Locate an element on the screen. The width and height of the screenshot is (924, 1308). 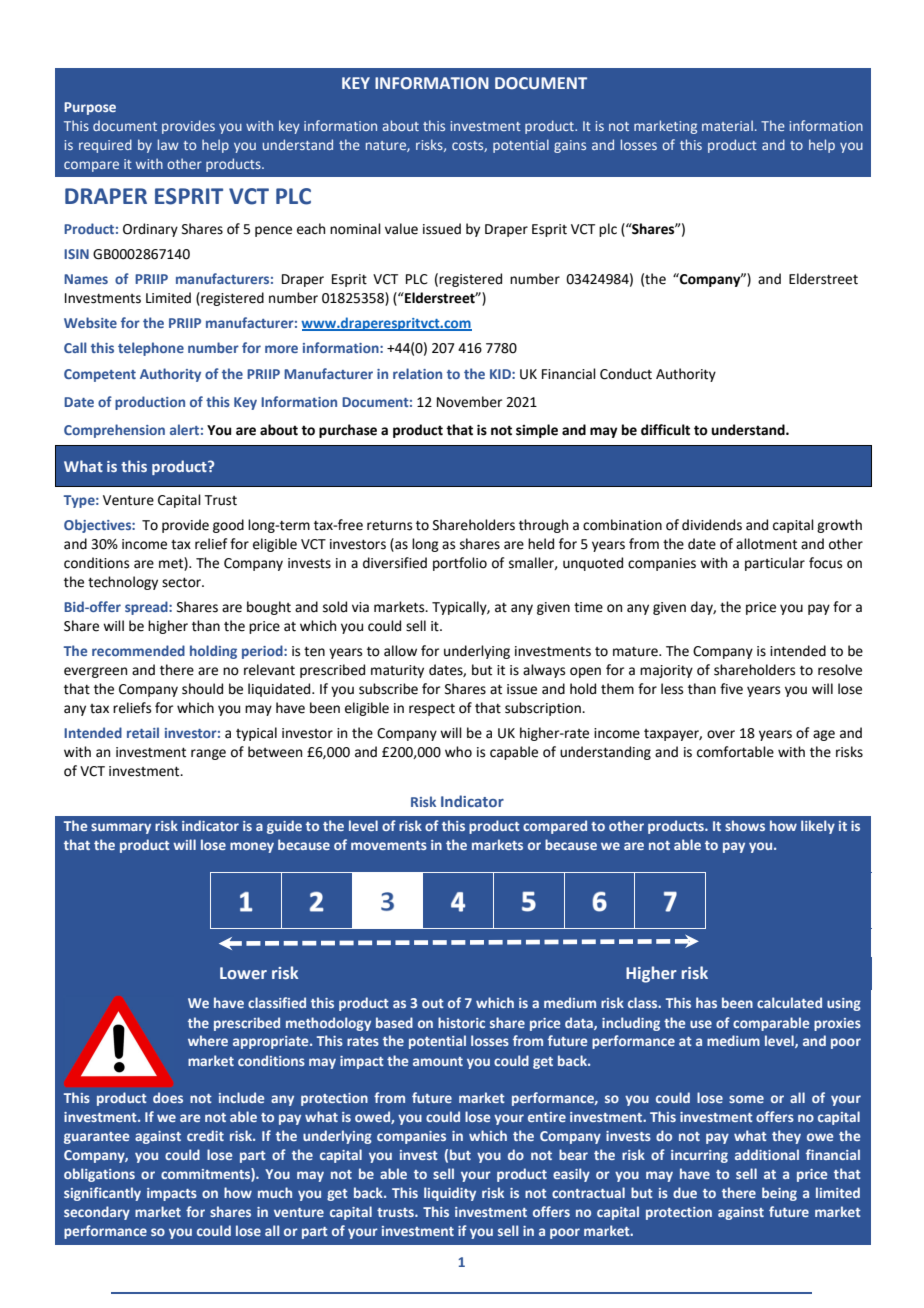
sector is located at coordinates (182, 582).
